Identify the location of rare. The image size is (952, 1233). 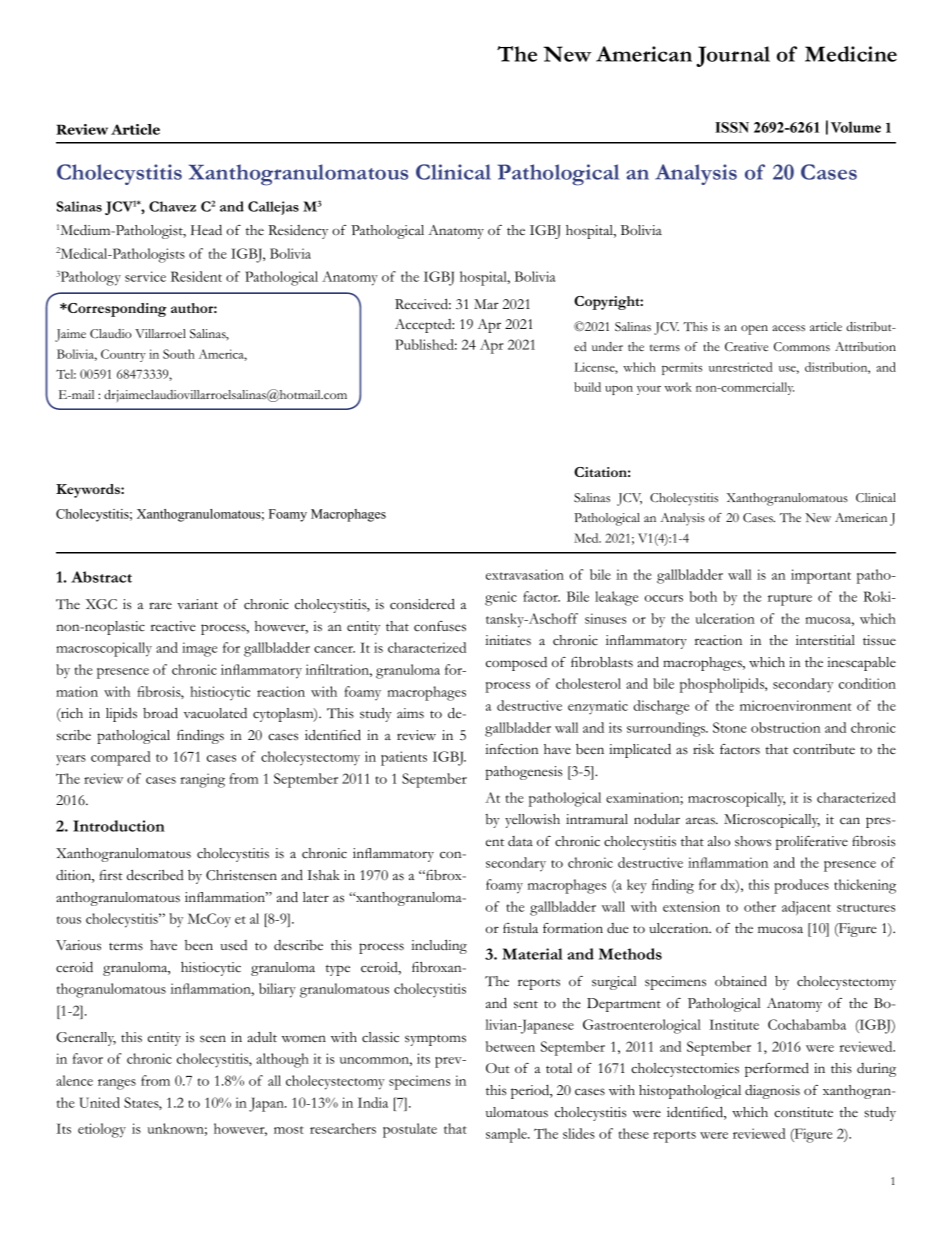
(160, 605).
